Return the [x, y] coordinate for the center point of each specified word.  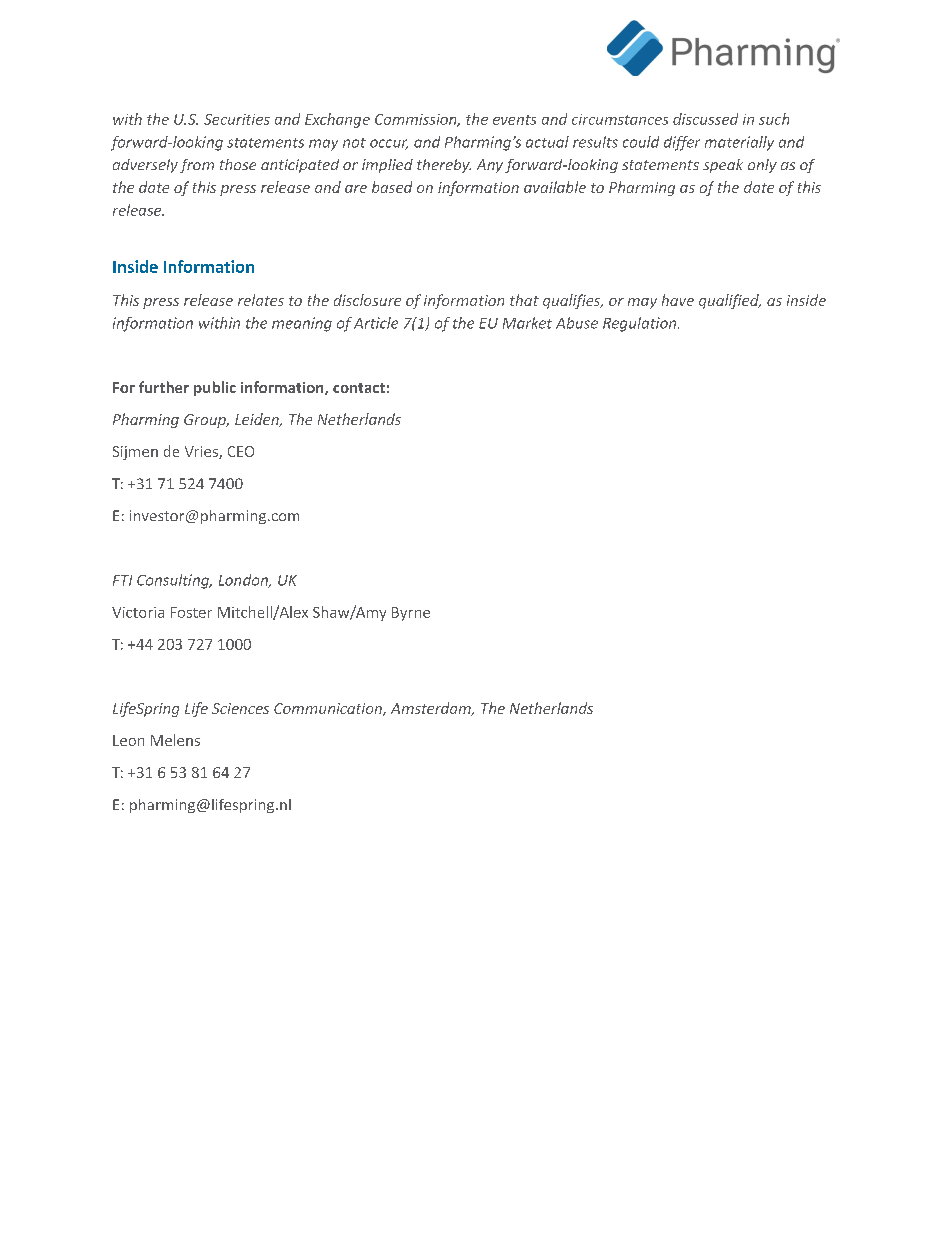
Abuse [577, 323]
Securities [237, 119]
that [524, 300]
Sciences [240, 708]
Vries [202, 452]
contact [359, 388]
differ [682, 143]
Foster [191, 612]
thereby [444, 166]
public [215, 388]
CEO [241, 451]
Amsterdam [432, 709]
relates [261, 300]
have [678, 300]
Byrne [411, 614]
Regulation [641, 324]
